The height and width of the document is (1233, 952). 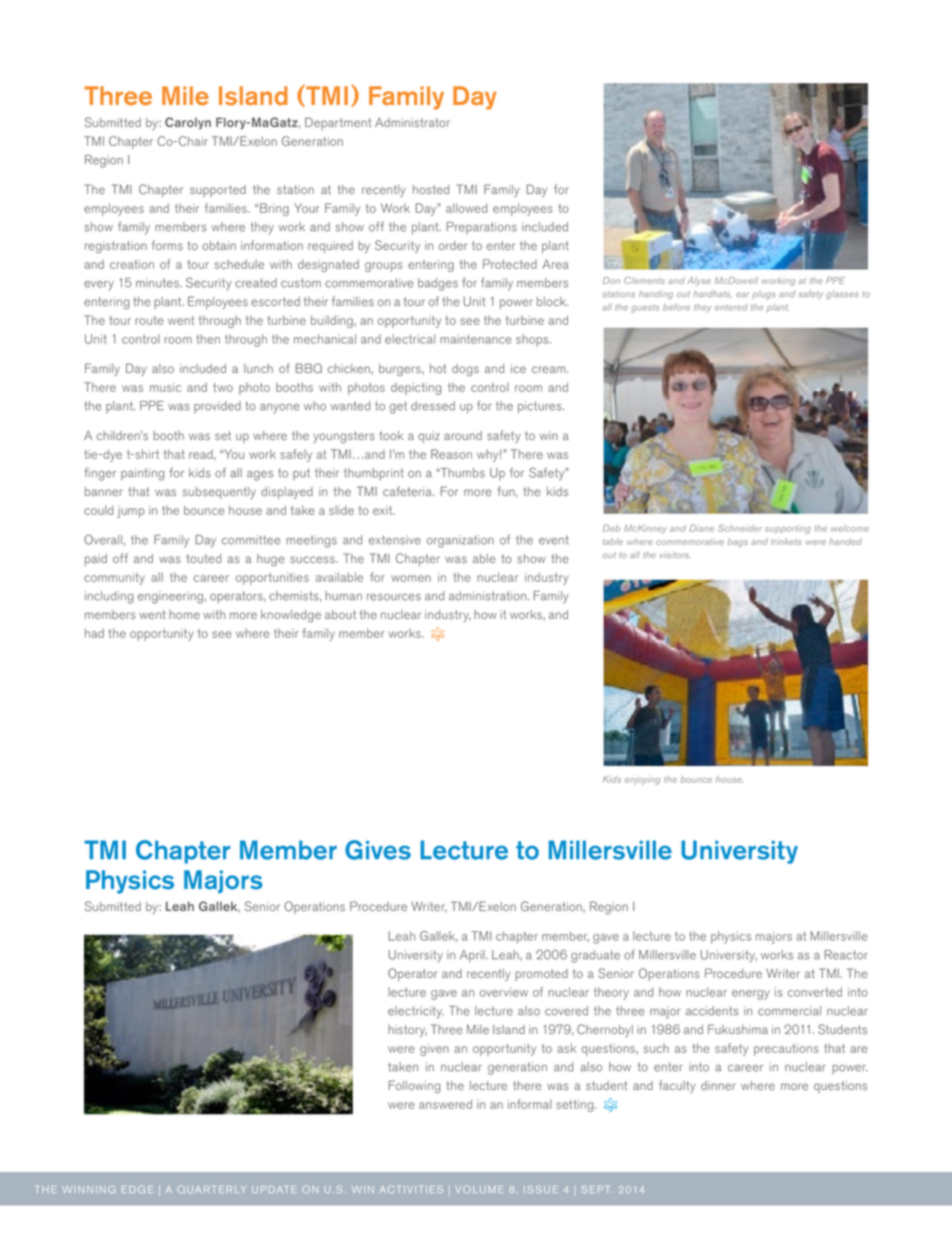 I want to click on home, so click(x=184, y=614).
